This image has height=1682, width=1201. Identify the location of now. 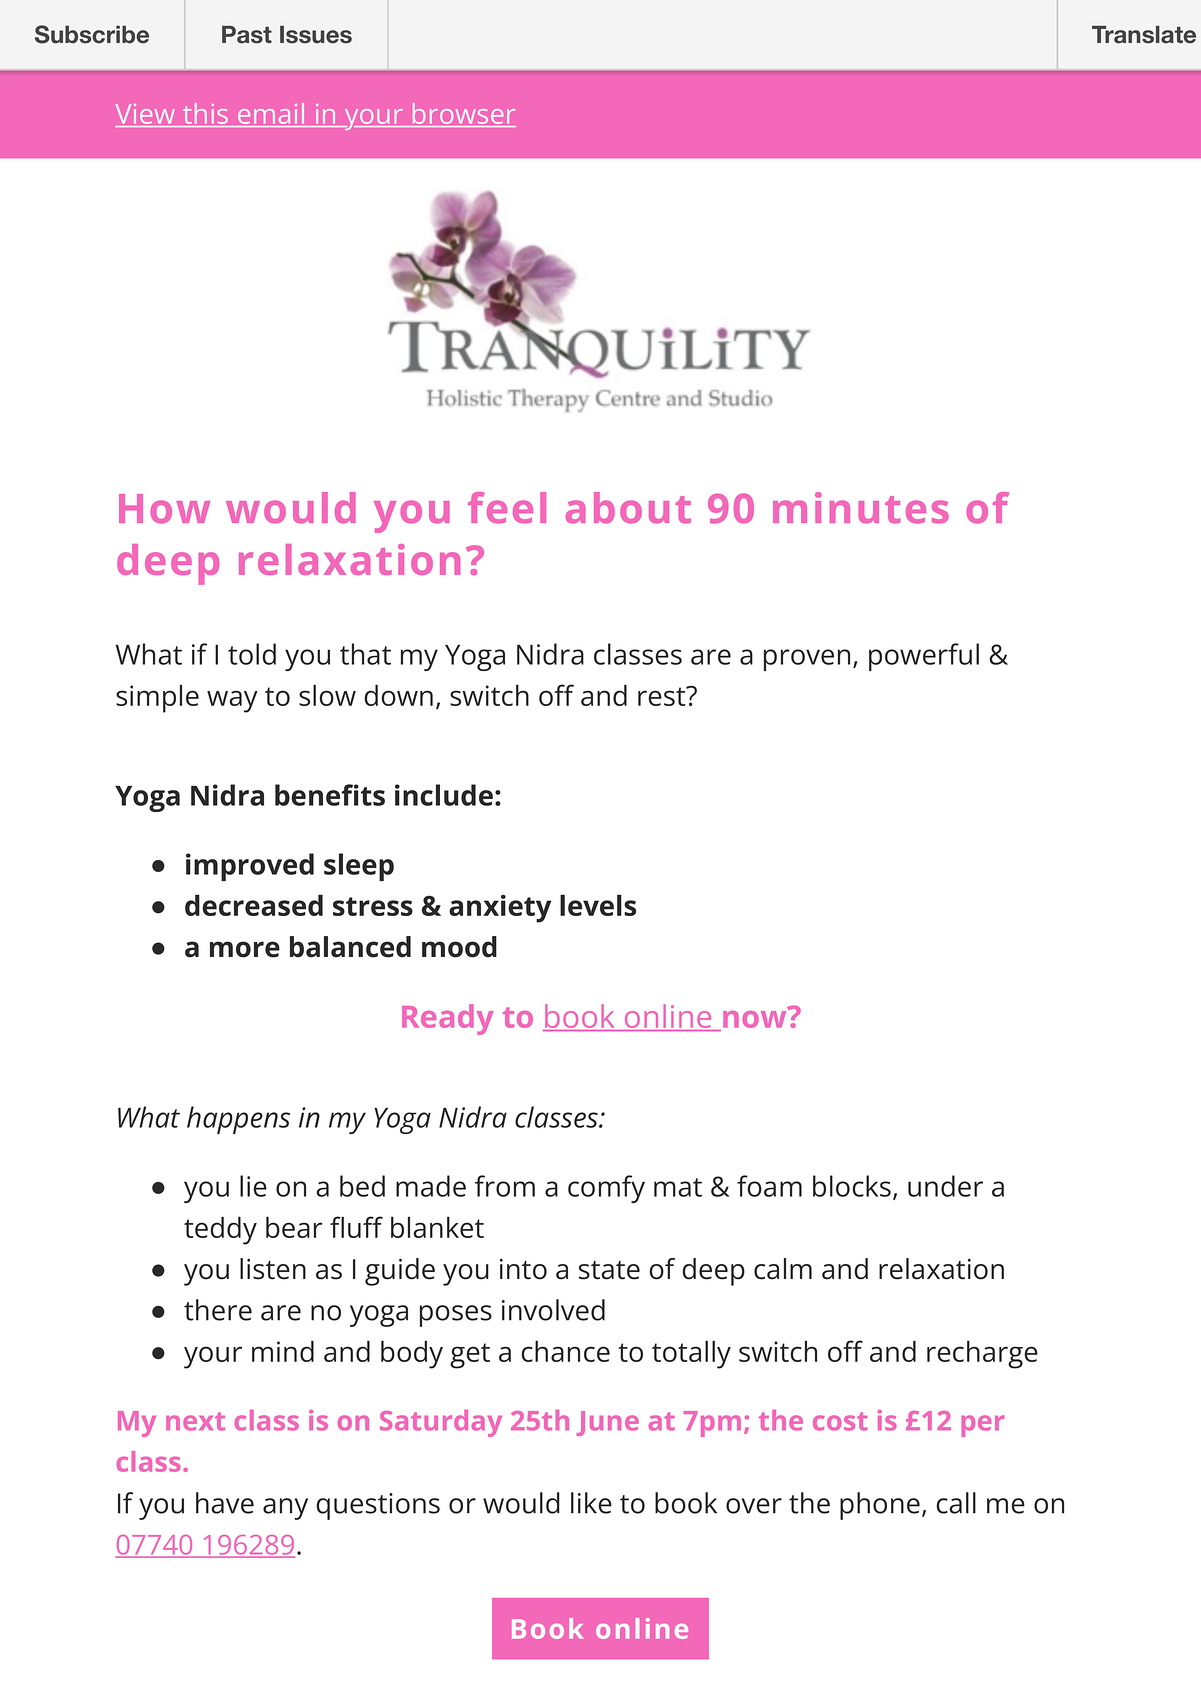
(756, 1018).
